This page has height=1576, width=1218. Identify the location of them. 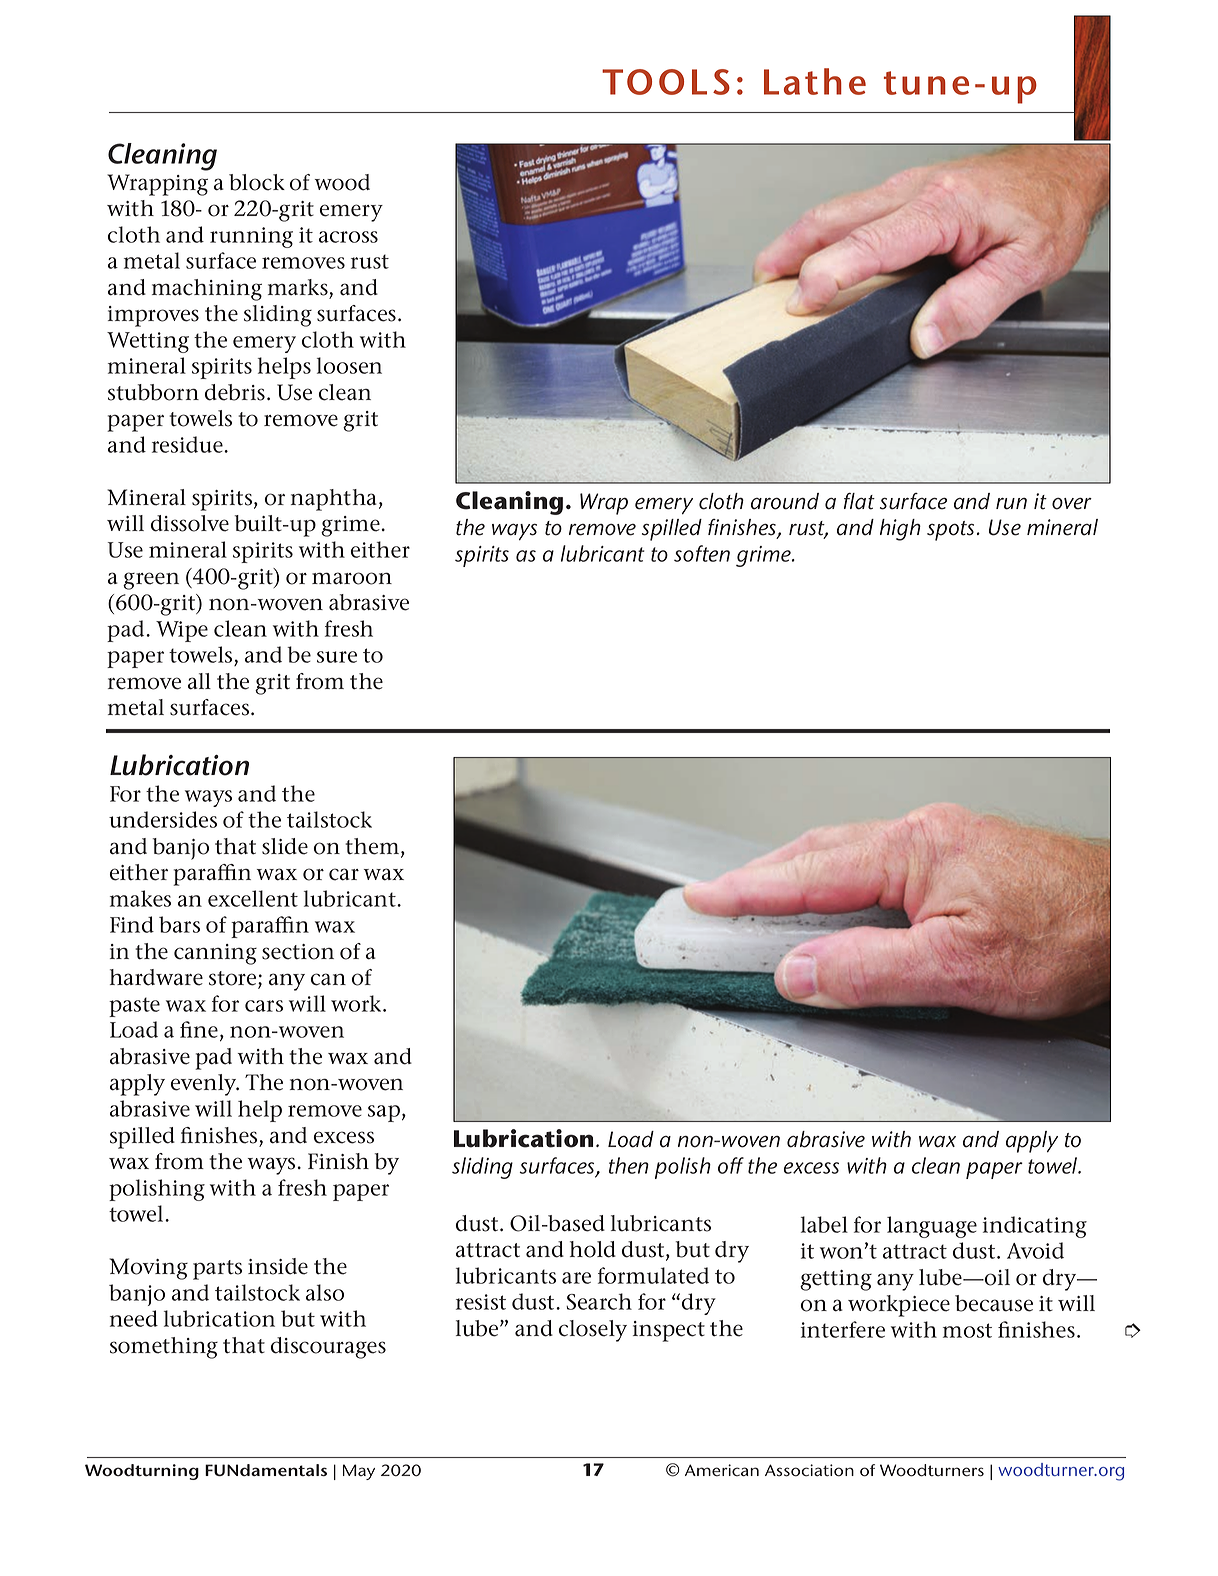
(373, 847).
